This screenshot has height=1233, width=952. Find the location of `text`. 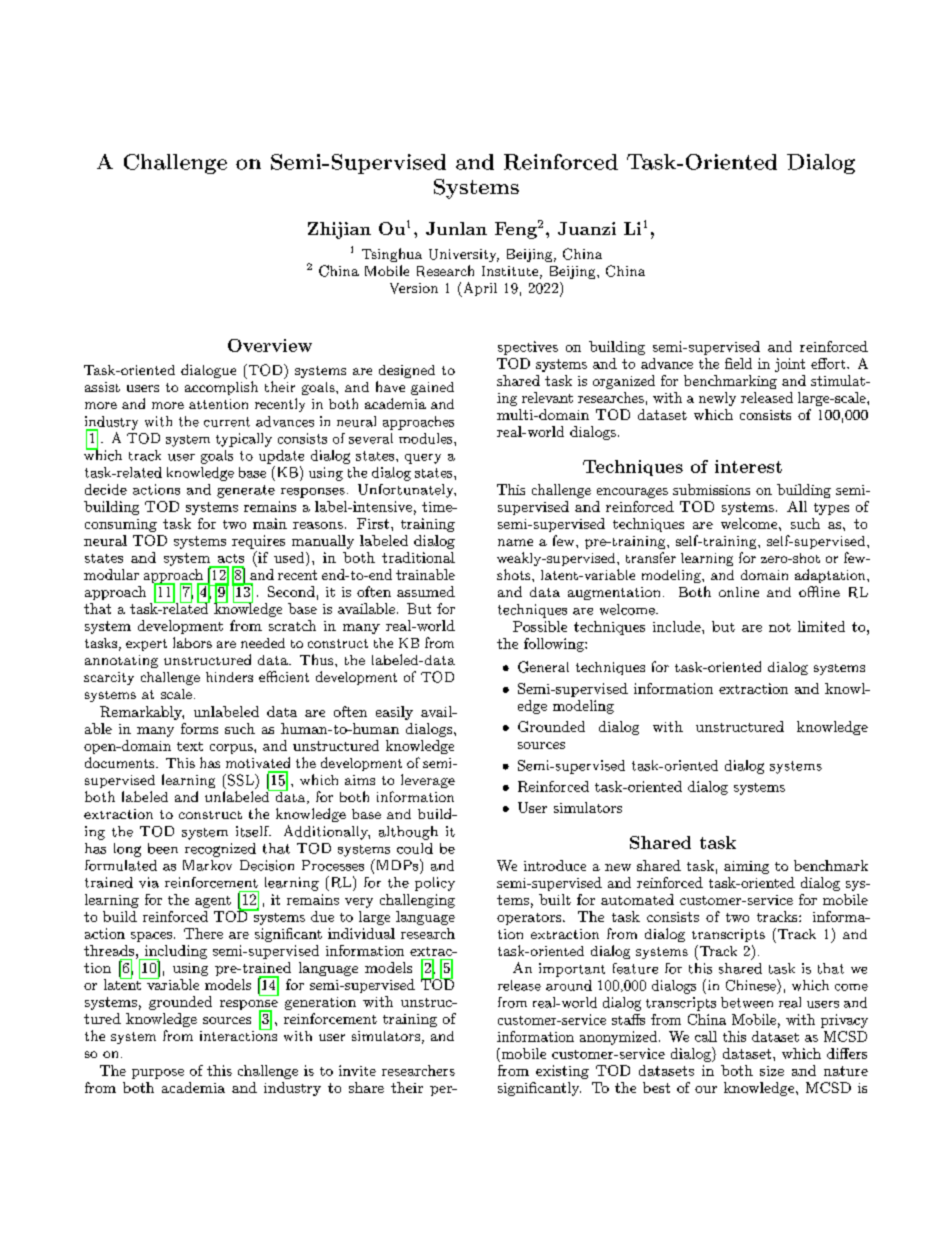

text is located at coordinates (190, 746).
